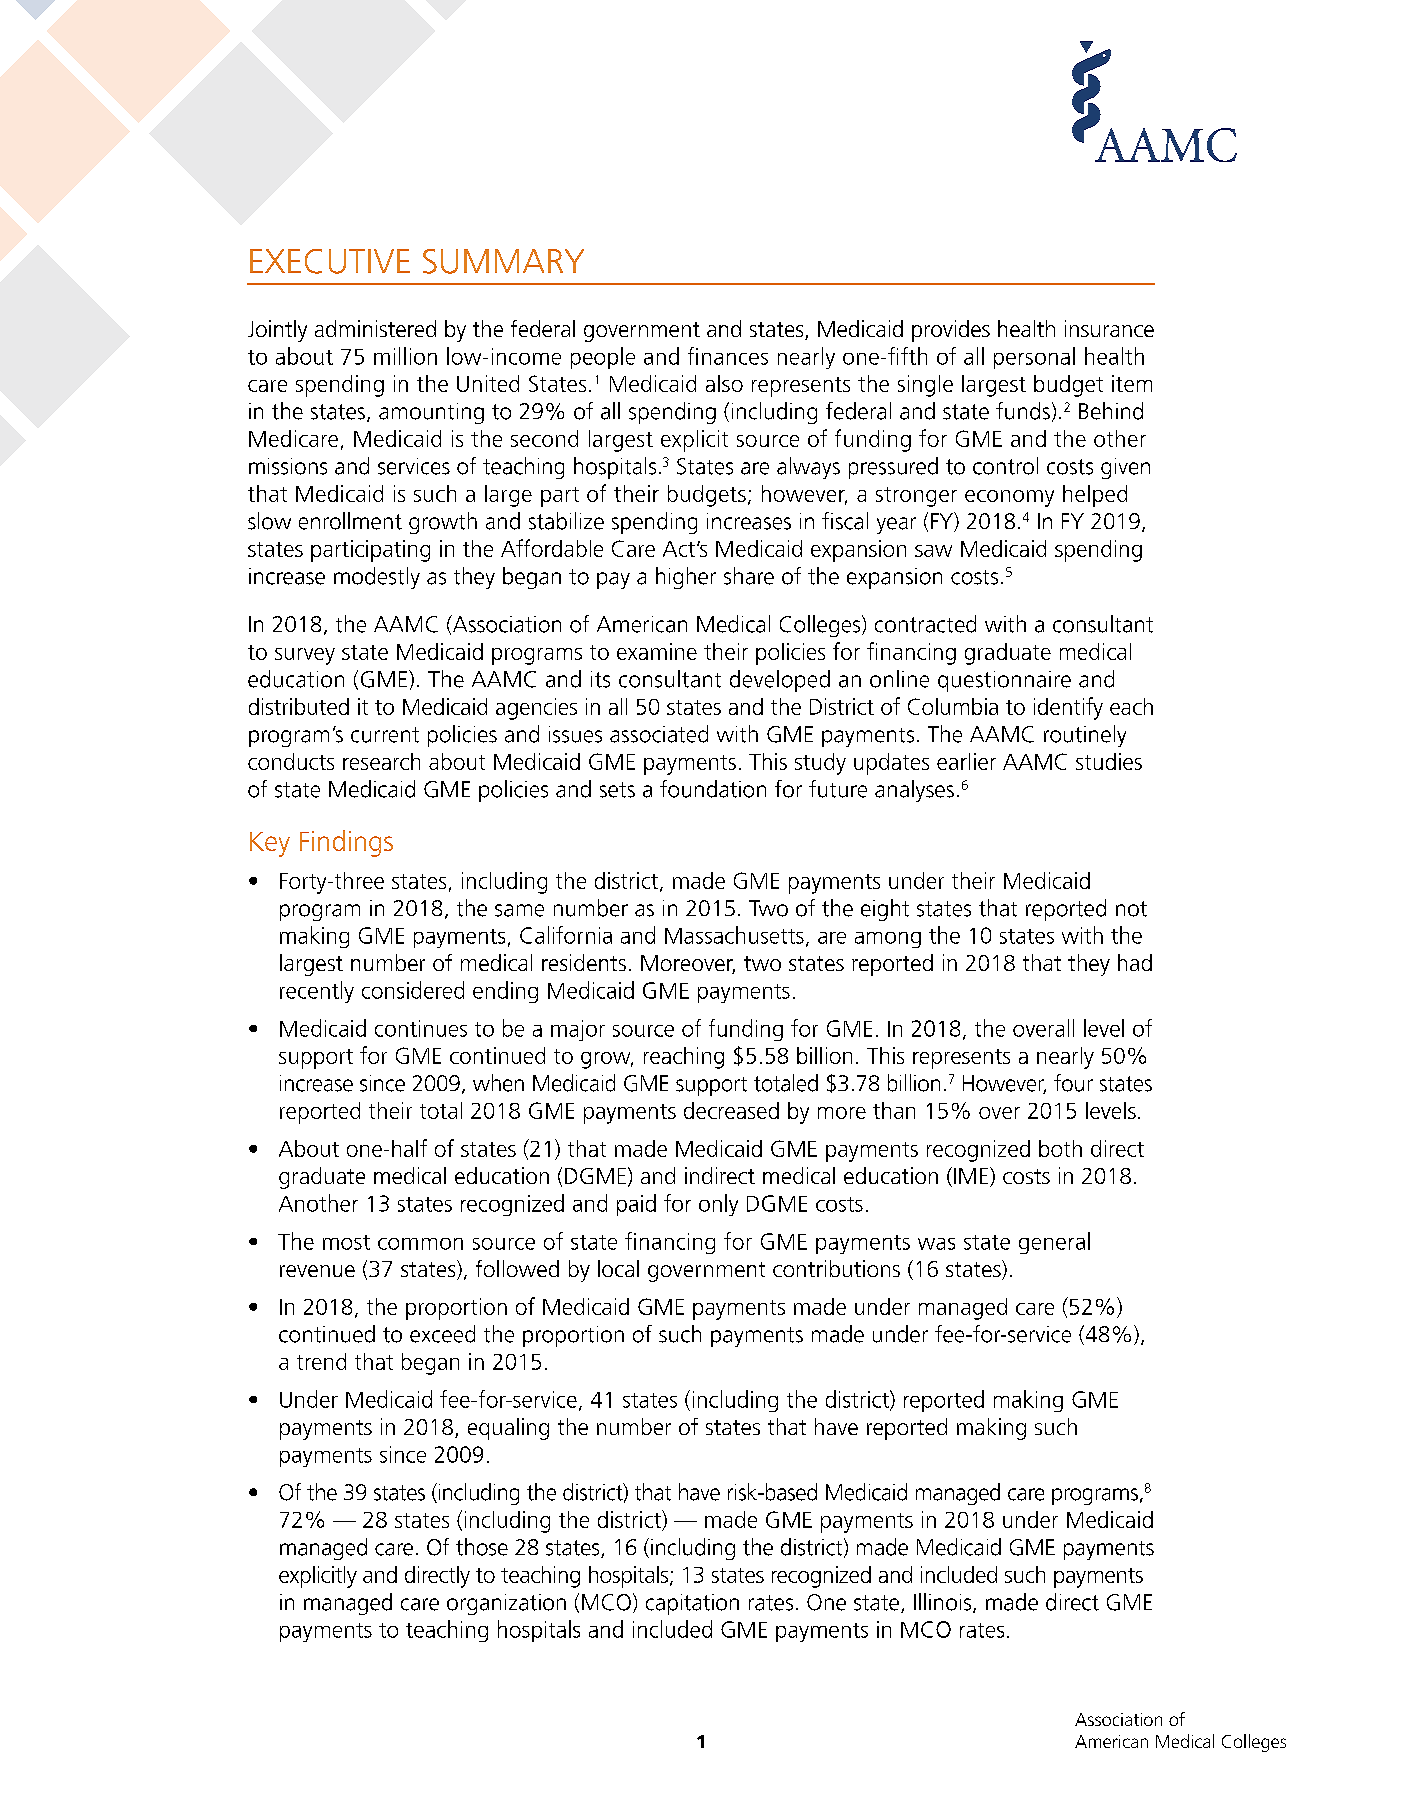  Describe the element at coordinates (686, 578) in the screenshot. I see `higher` at that location.
